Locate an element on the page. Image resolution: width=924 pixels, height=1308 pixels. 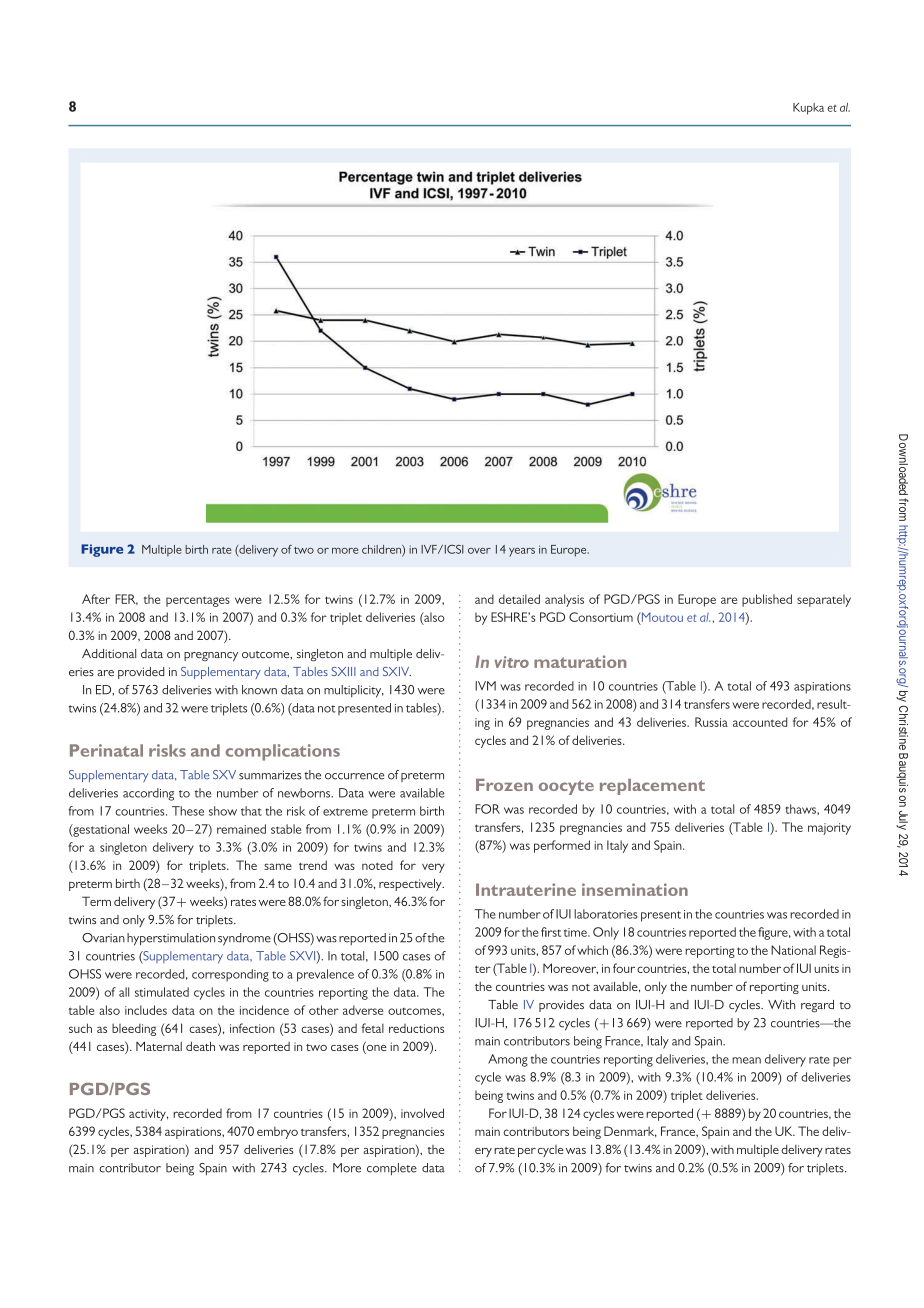
thaws is located at coordinates (801, 809).
